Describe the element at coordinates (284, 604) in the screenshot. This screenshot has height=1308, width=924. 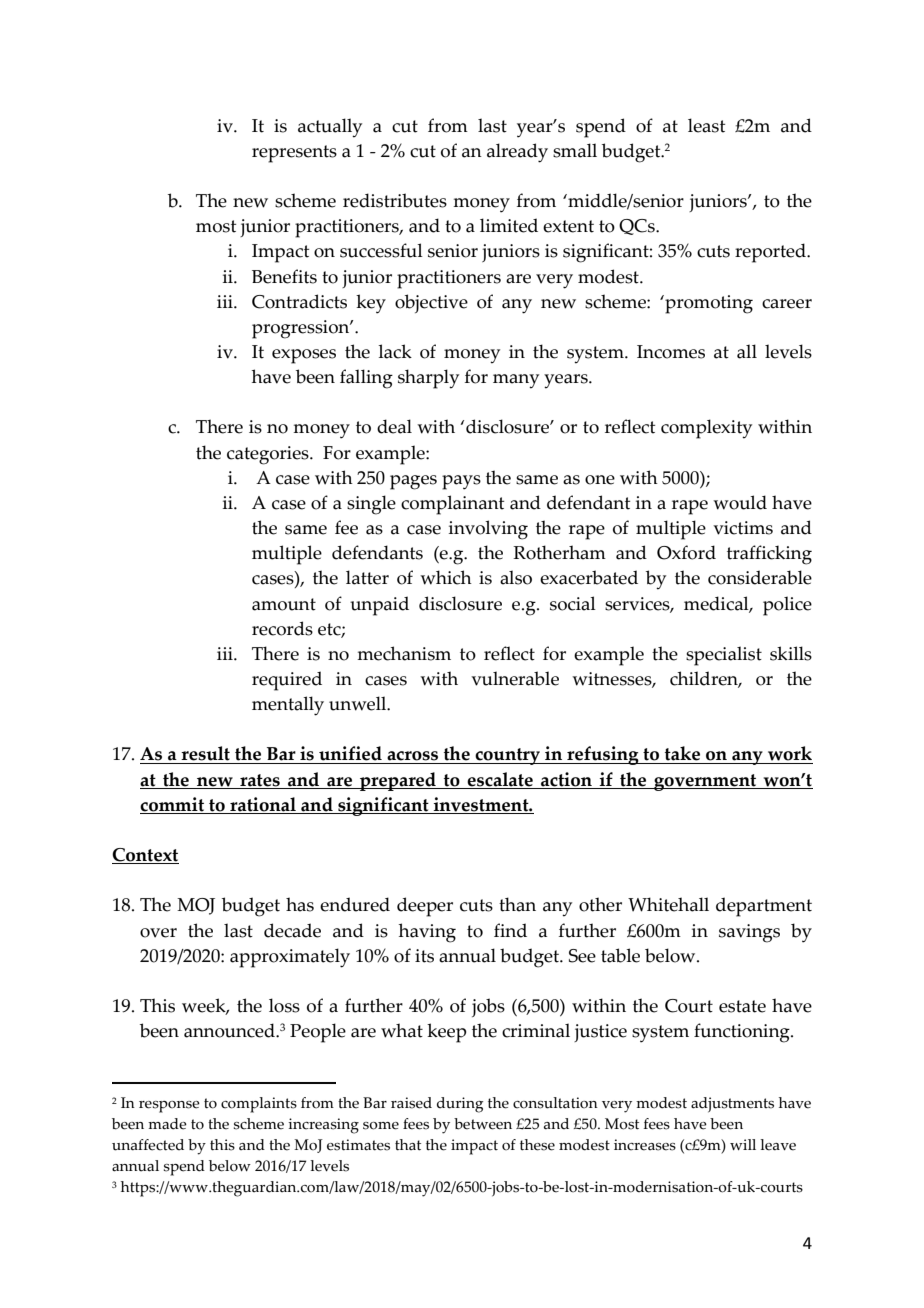
I see `amount` at that location.
